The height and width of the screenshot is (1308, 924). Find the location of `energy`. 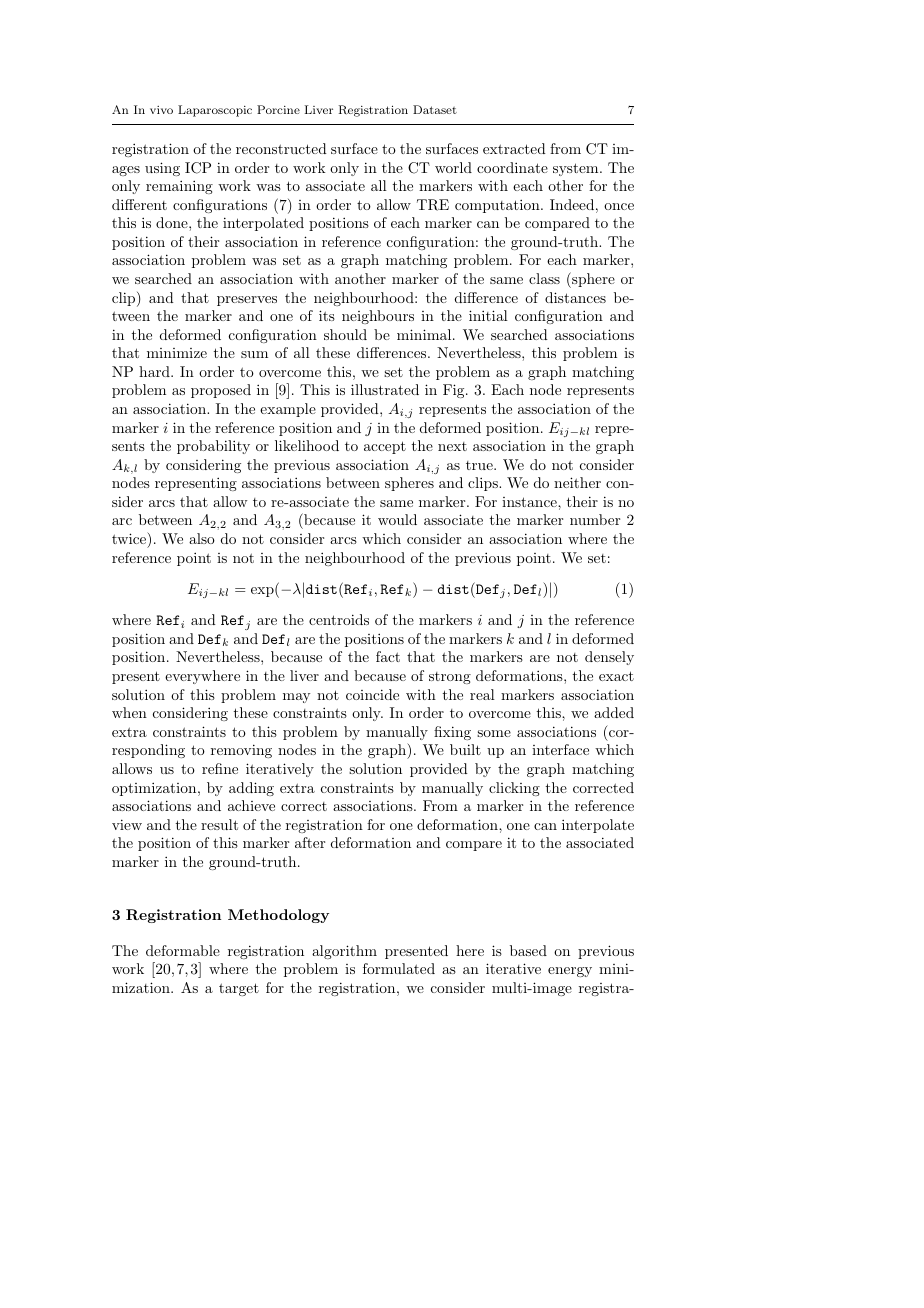

energy is located at coordinates (570, 972).
